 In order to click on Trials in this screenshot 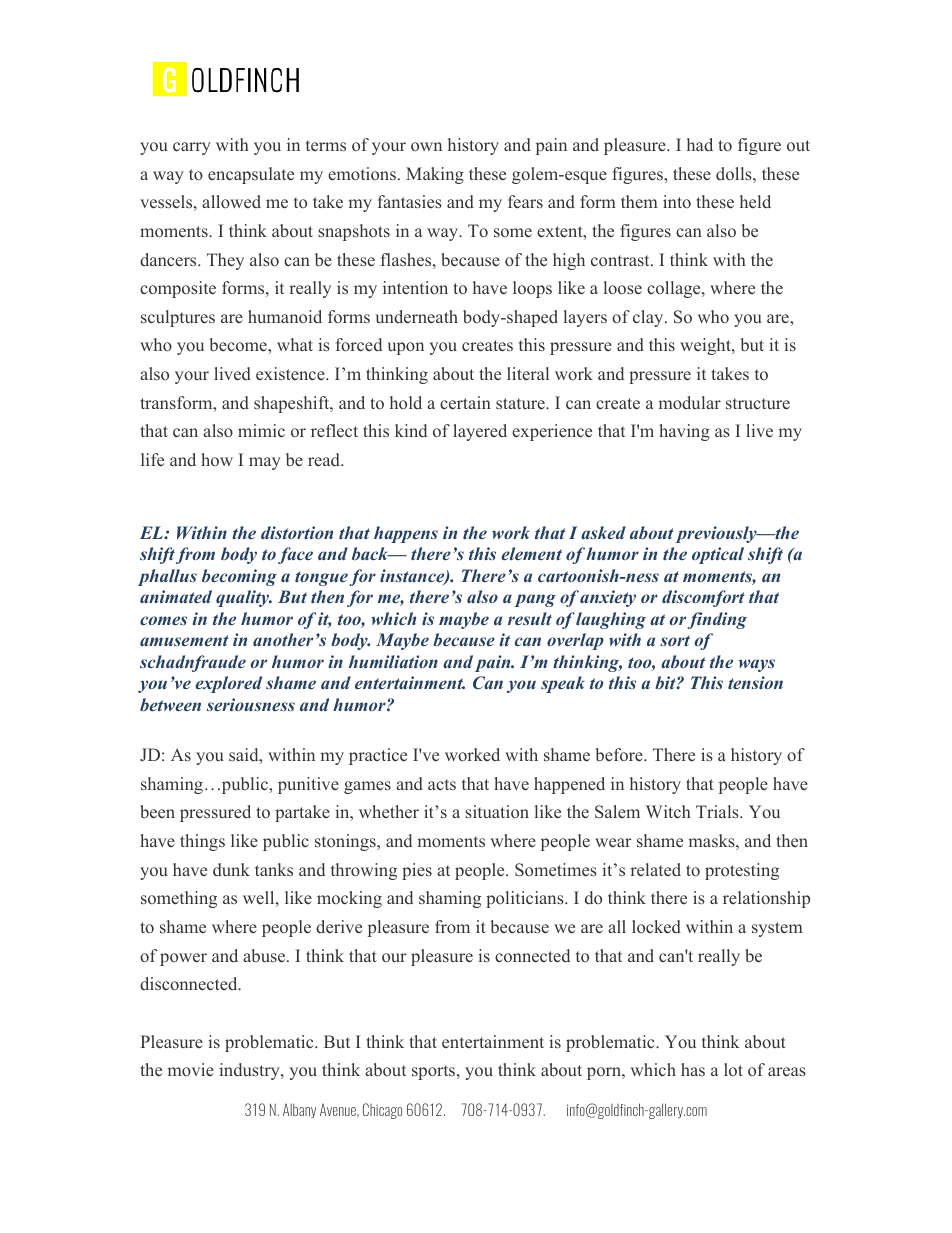, I will do `click(718, 811)`.
